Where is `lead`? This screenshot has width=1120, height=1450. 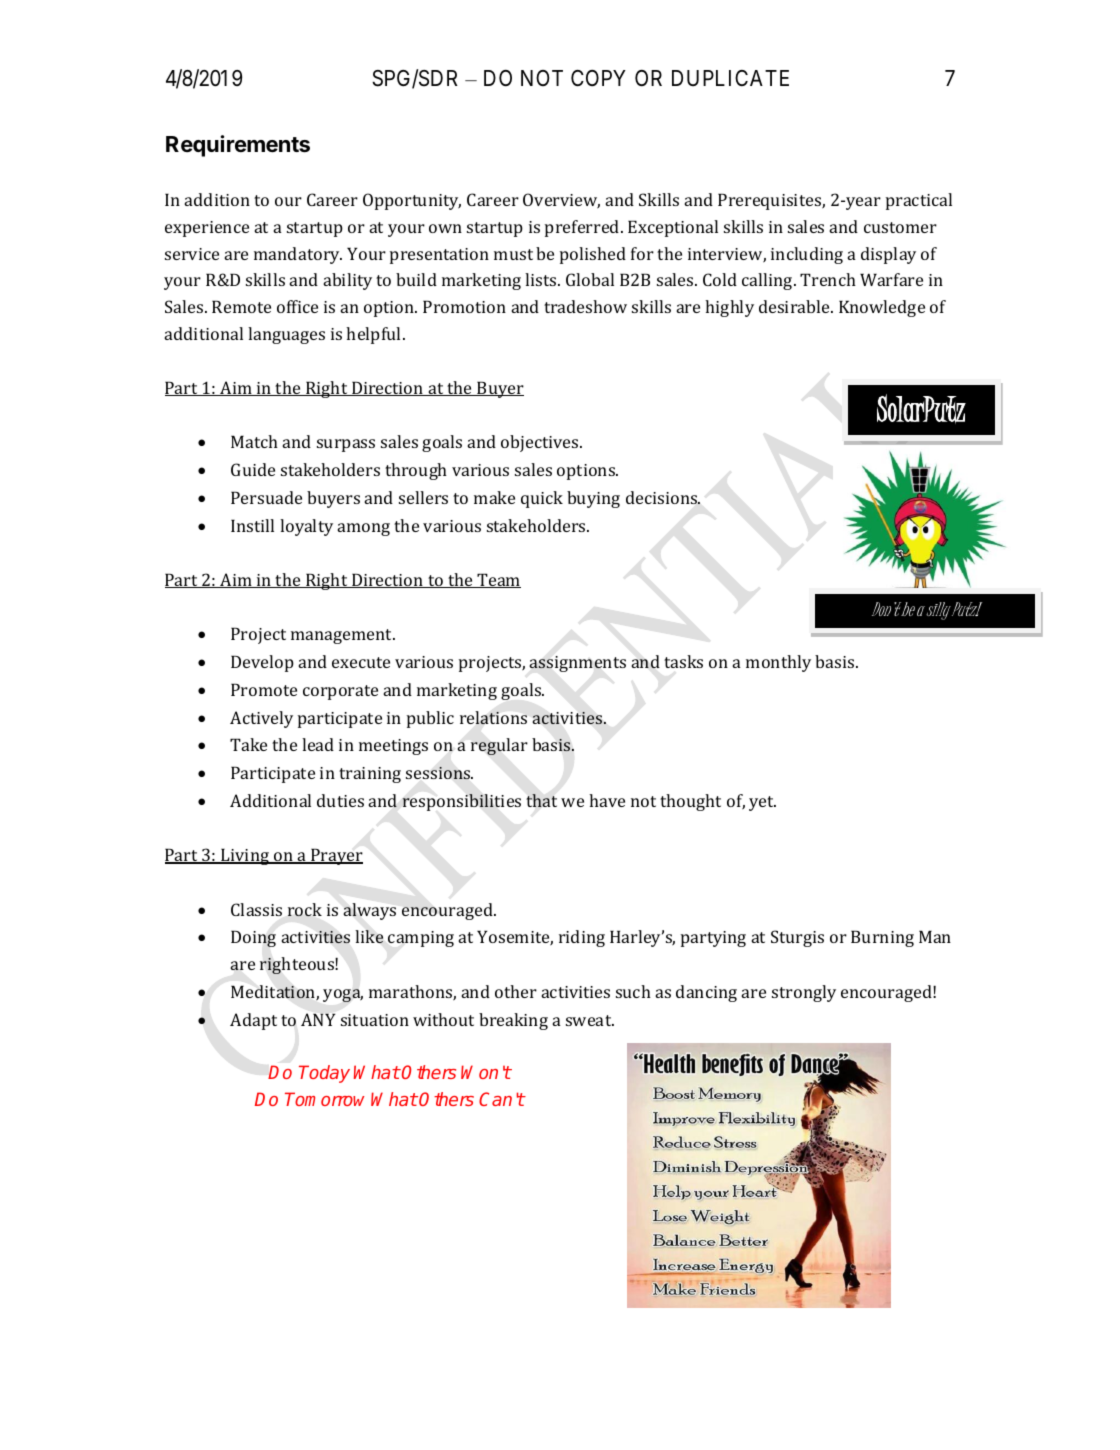 lead is located at coordinates (318, 744).
